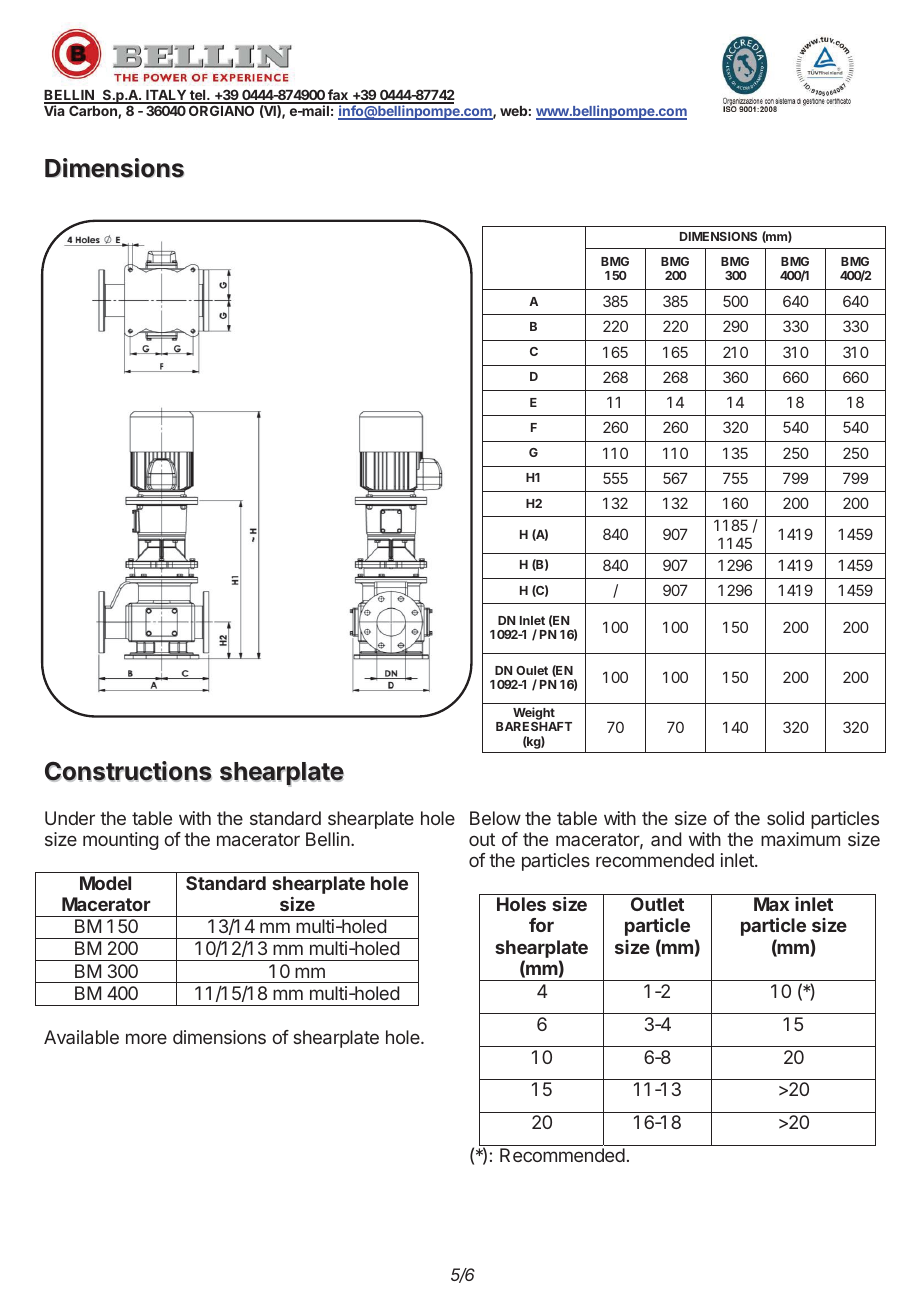 The width and height of the screenshot is (924, 1308). I want to click on Model, so click(105, 883).
